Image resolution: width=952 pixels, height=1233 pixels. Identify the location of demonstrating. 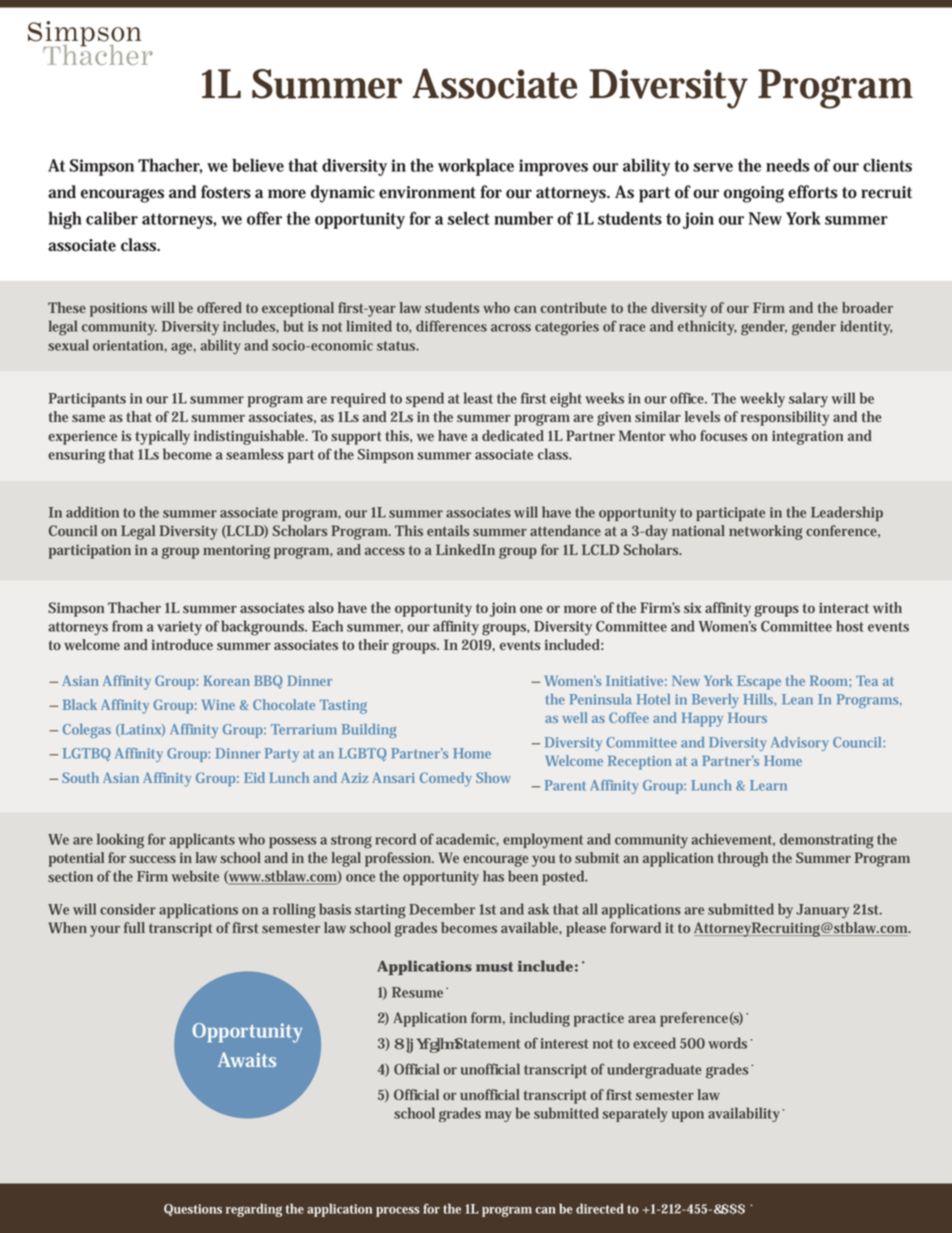
(827, 841).
